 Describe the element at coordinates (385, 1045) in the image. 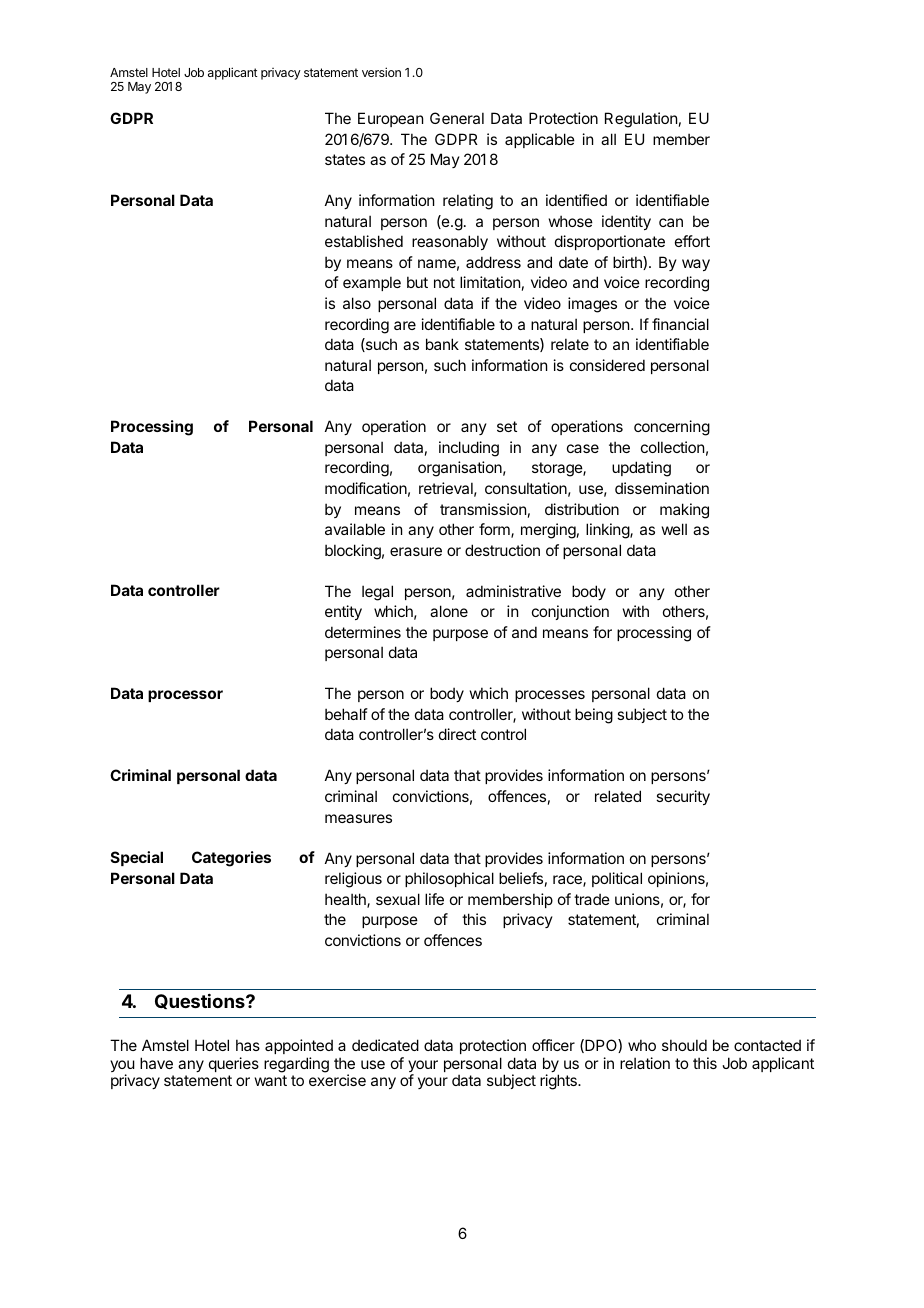

I see `dedicated` at that location.
